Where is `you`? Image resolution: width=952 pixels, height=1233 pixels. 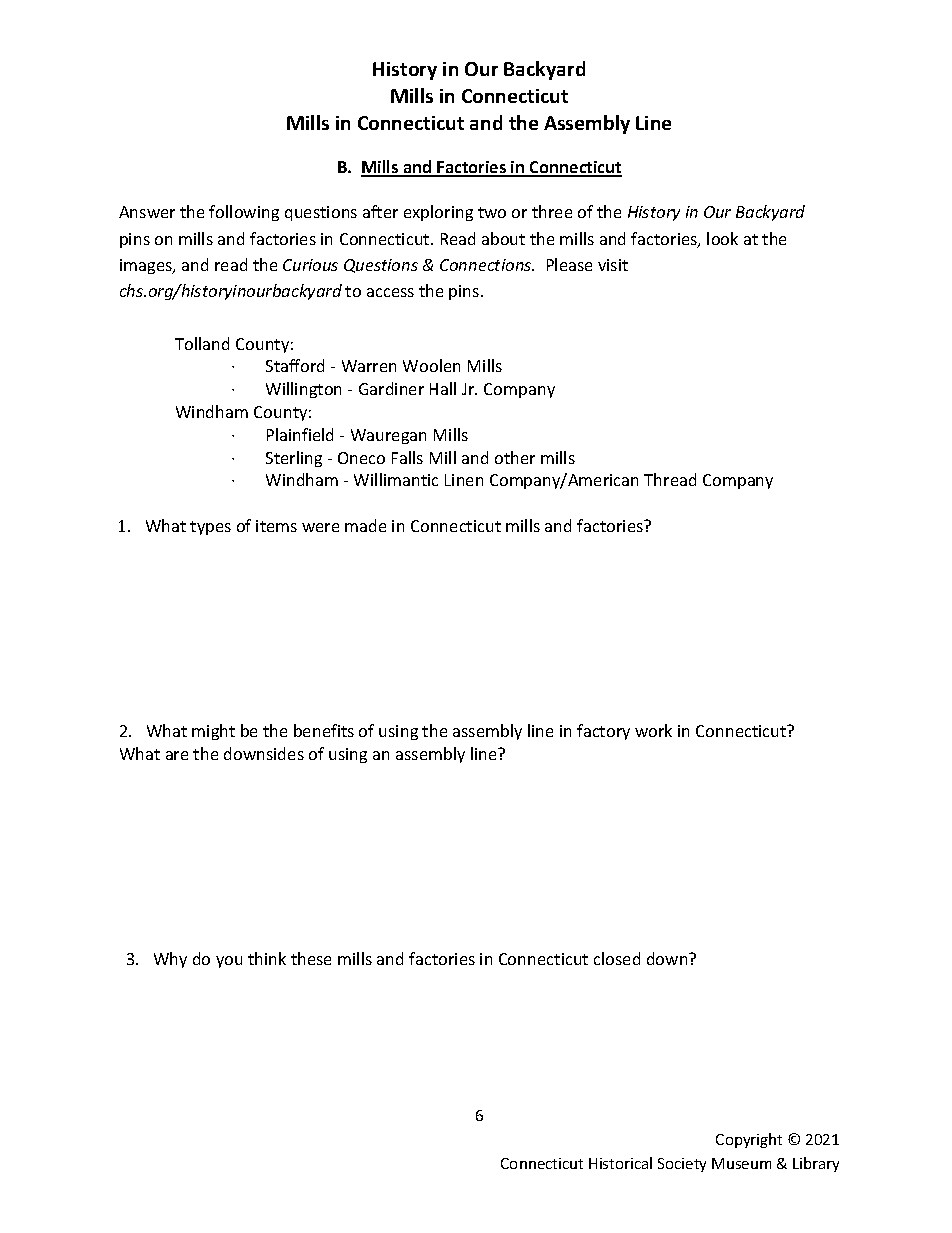 you is located at coordinates (229, 962).
